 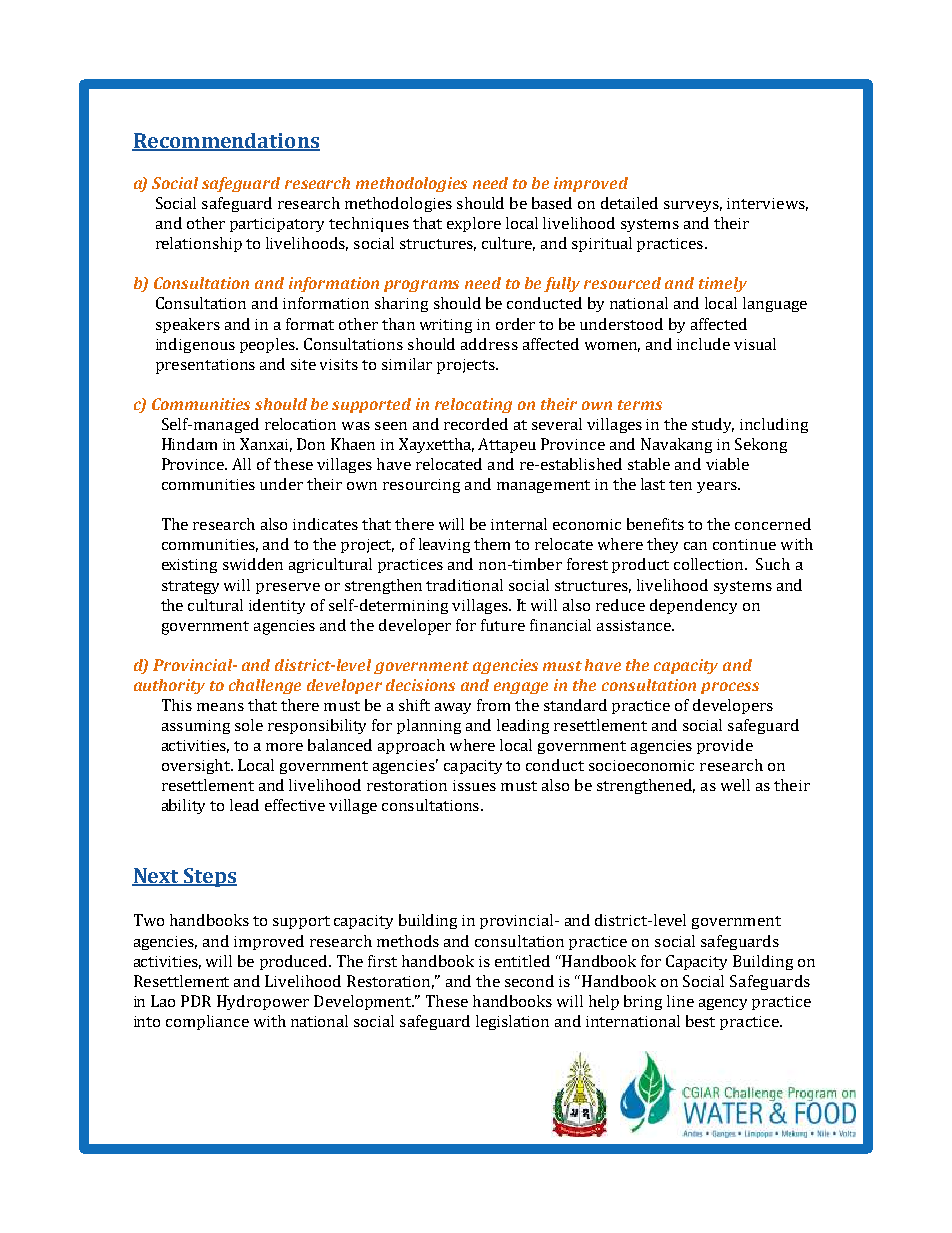 I want to click on surveys, so click(x=693, y=206).
